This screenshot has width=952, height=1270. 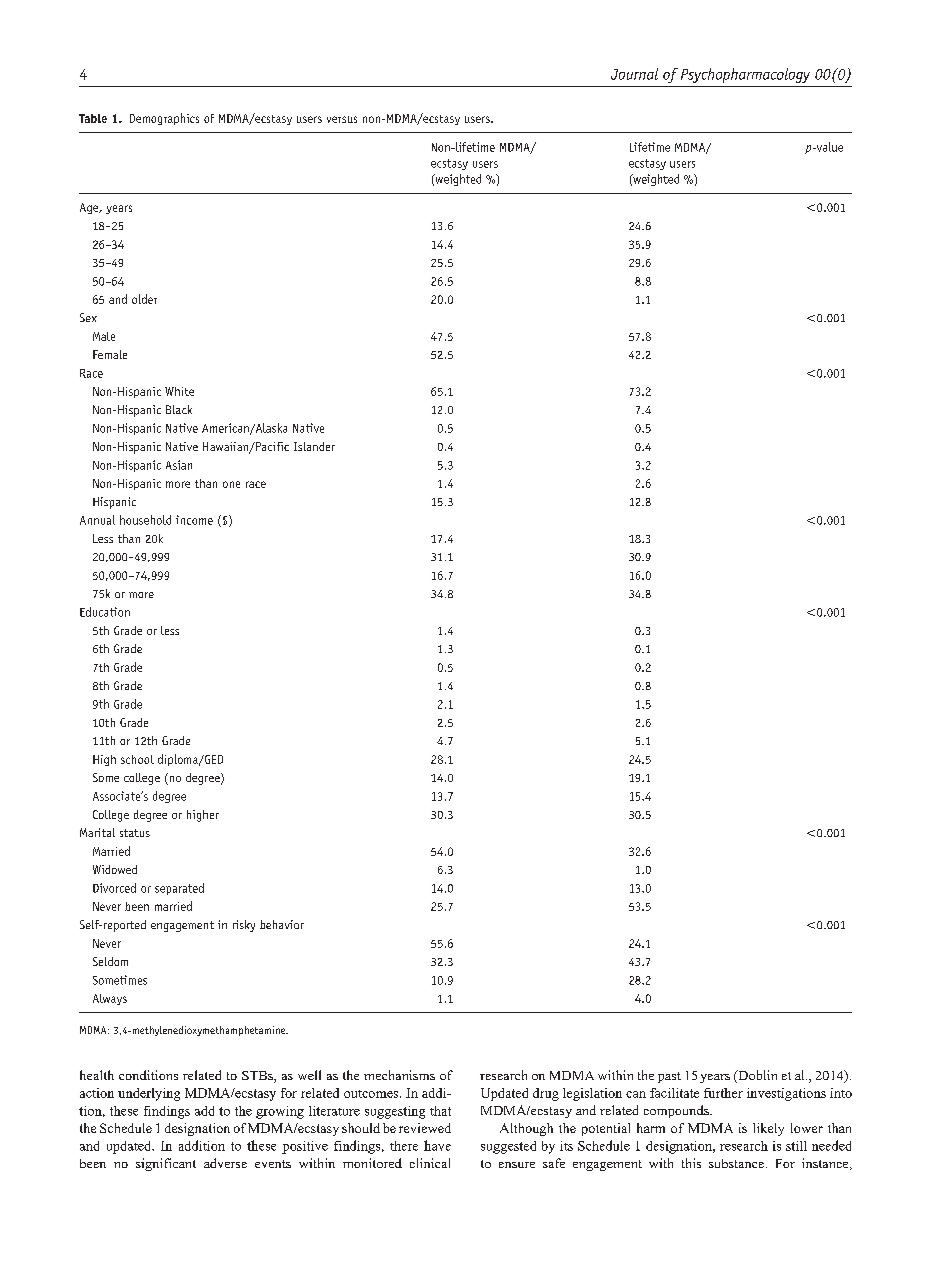 I want to click on one, so click(x=231, y=484).
